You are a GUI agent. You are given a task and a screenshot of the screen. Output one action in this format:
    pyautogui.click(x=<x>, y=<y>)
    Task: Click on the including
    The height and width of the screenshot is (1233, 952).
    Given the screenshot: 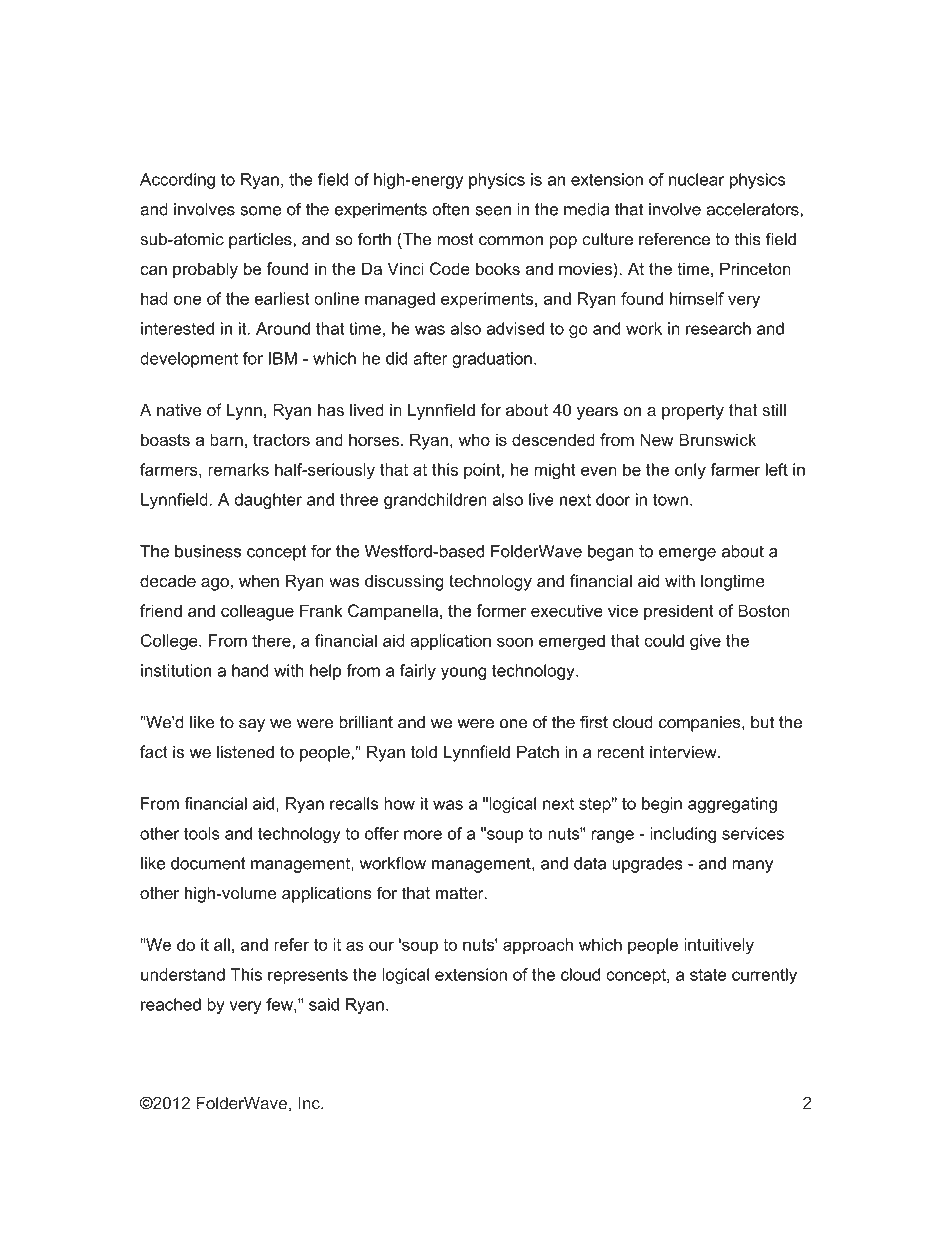 What is the action you would take?
    pyautogui.click(x=683, y=835)
